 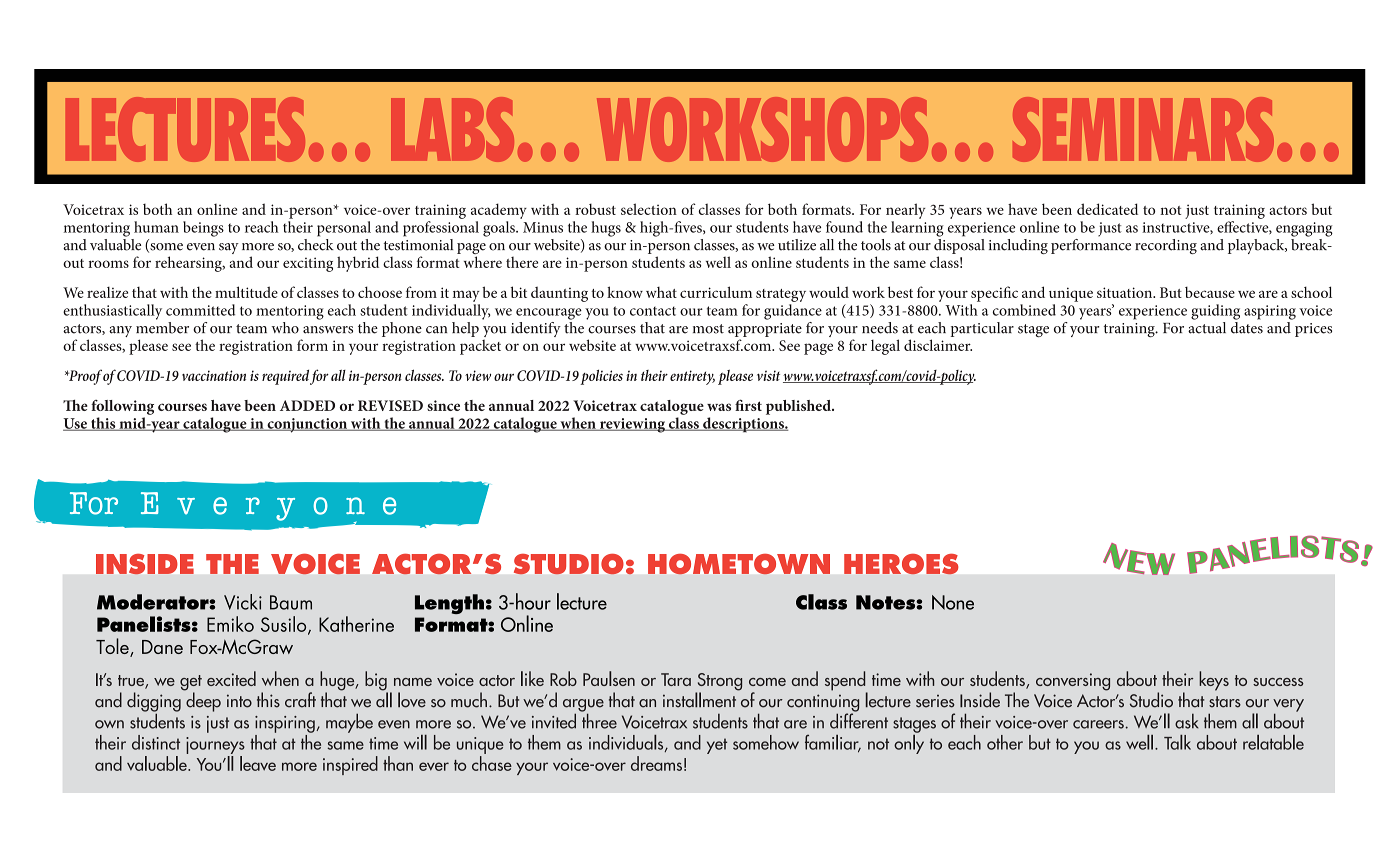 What do you see at coordinates (243, 602) in the screenshot?
I see `Vicki` at bounding box center [243, 602].
